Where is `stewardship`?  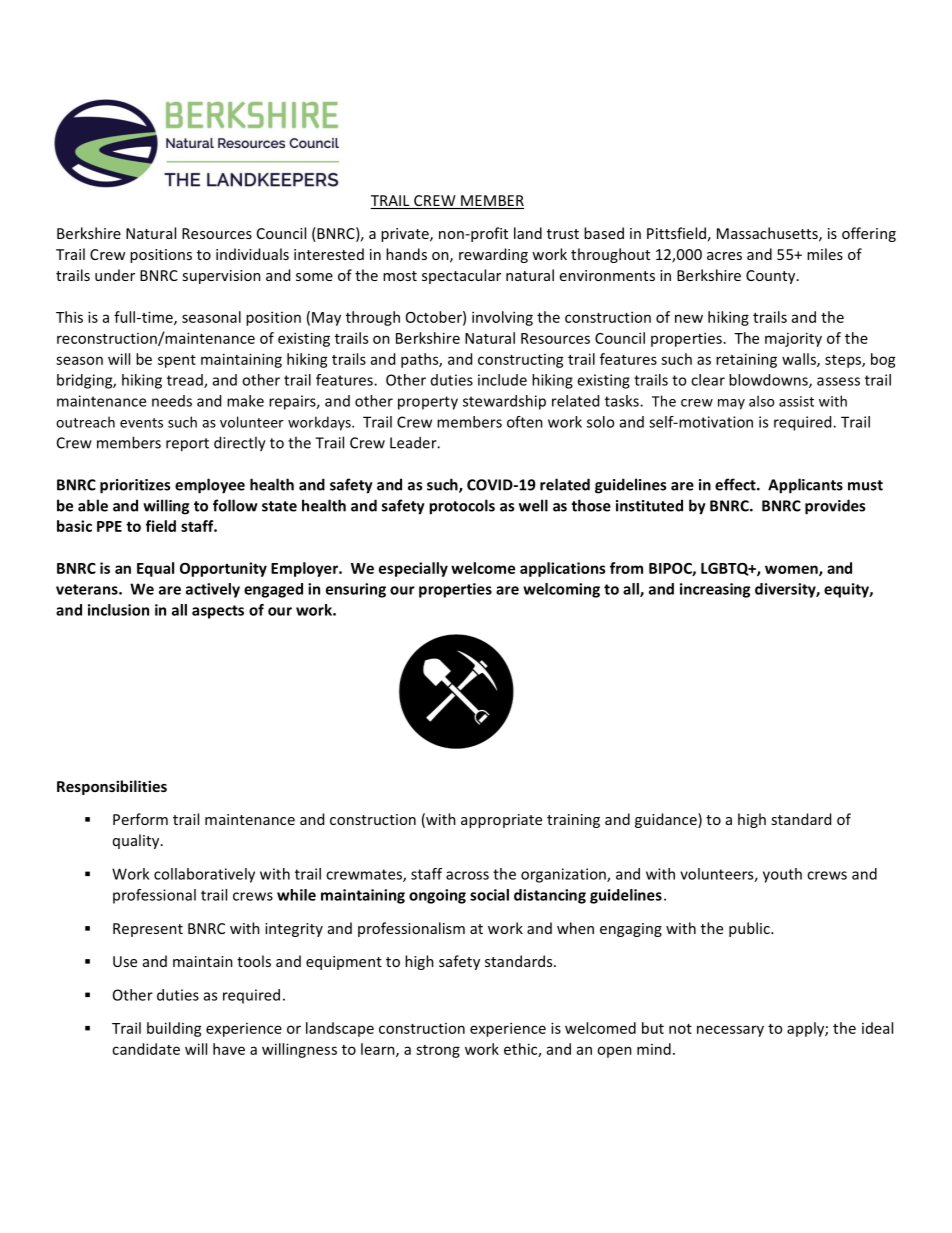
stewardship is located at coordinates (504, 402).
